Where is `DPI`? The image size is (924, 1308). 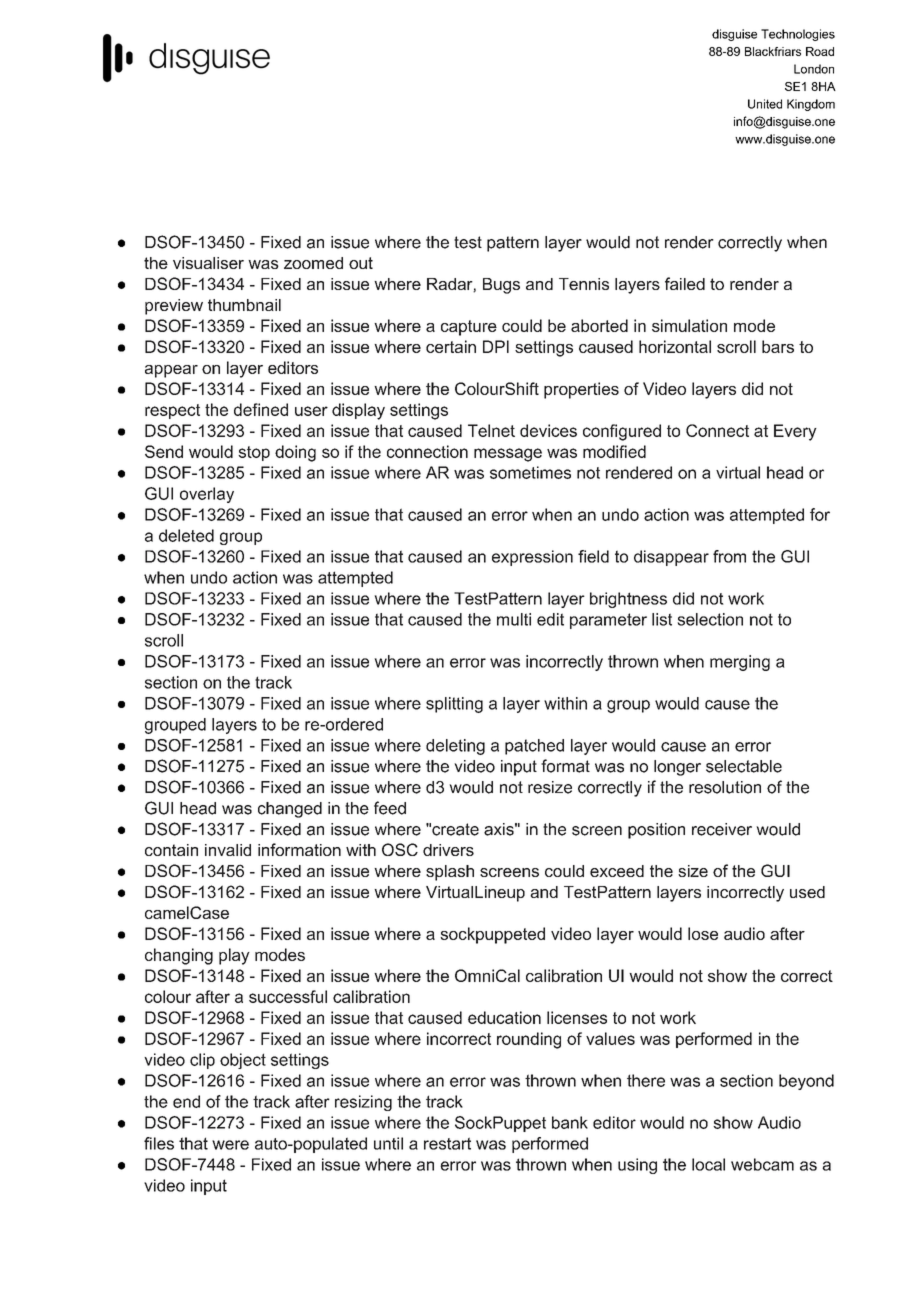 DPI is located at coordinates (496, 346).
